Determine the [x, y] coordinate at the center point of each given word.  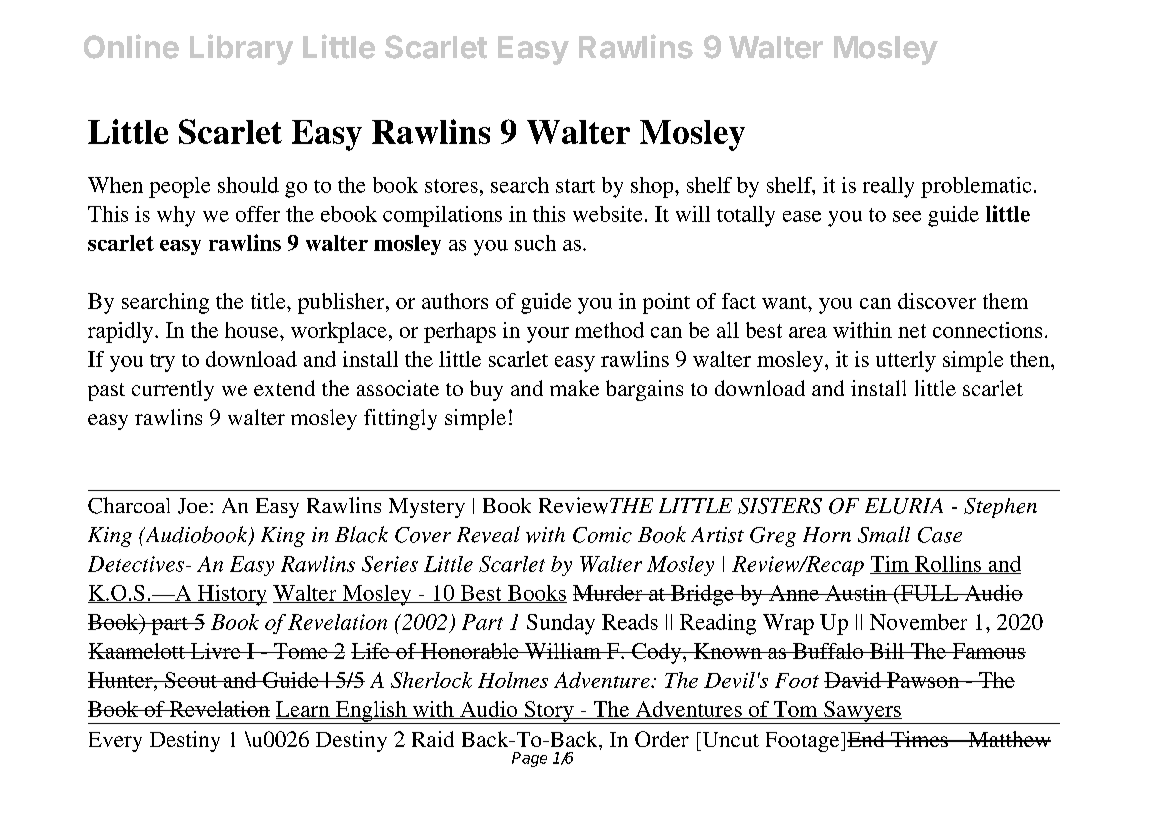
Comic [602, 535]
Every [115, 742]
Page [529, 759]
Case [940, 535]
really [888, 187]
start [575, 186]
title [269, 301]
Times [919, 739]
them [1005, 301]
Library [241, 49]
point [666, 303]
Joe [194, 506]
